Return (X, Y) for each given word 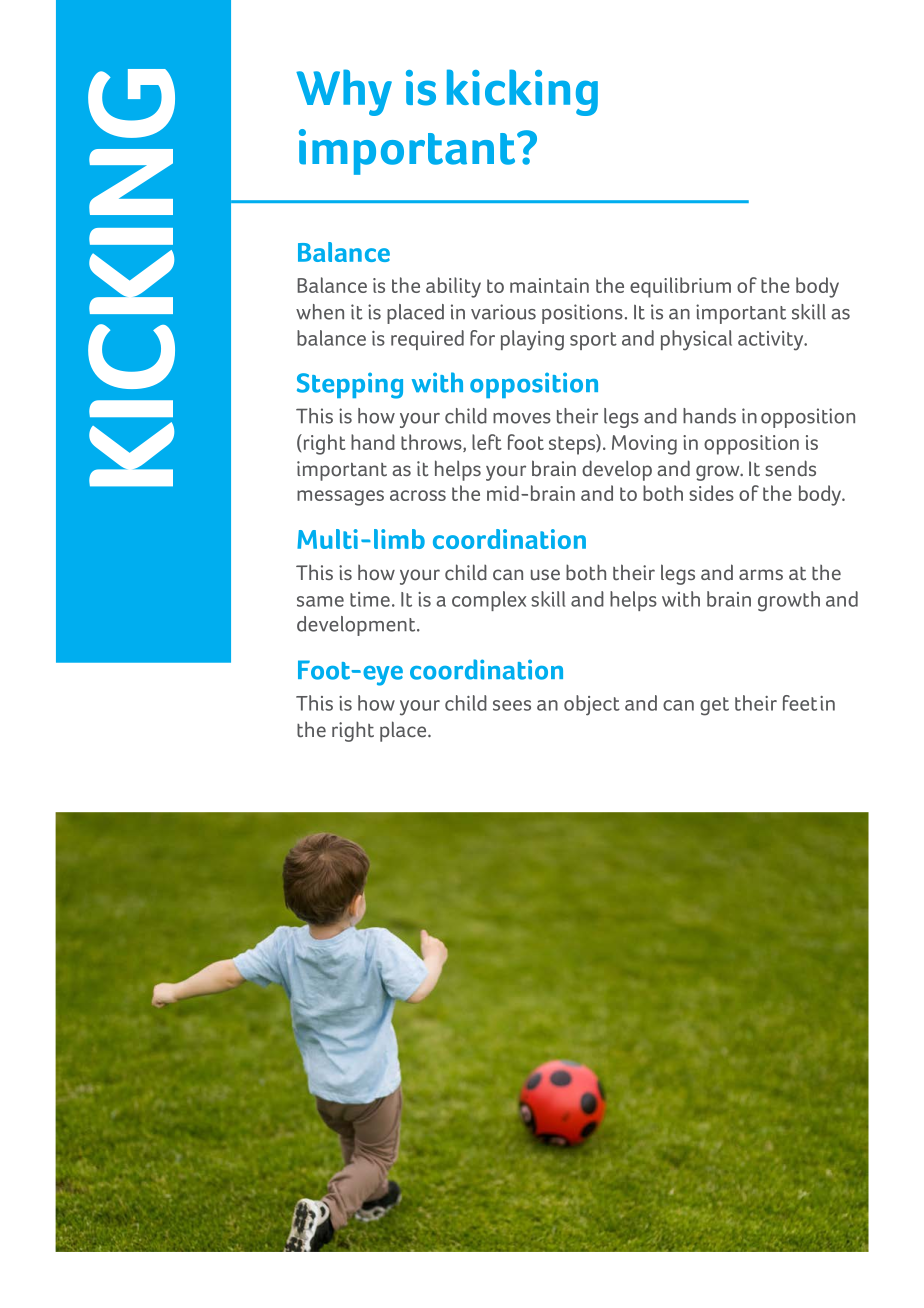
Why (344, 92)
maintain (549, 285)
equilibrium (680, 287)
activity (772, 341)
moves (522, 418)
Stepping (350, 385)
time (370, 599)
